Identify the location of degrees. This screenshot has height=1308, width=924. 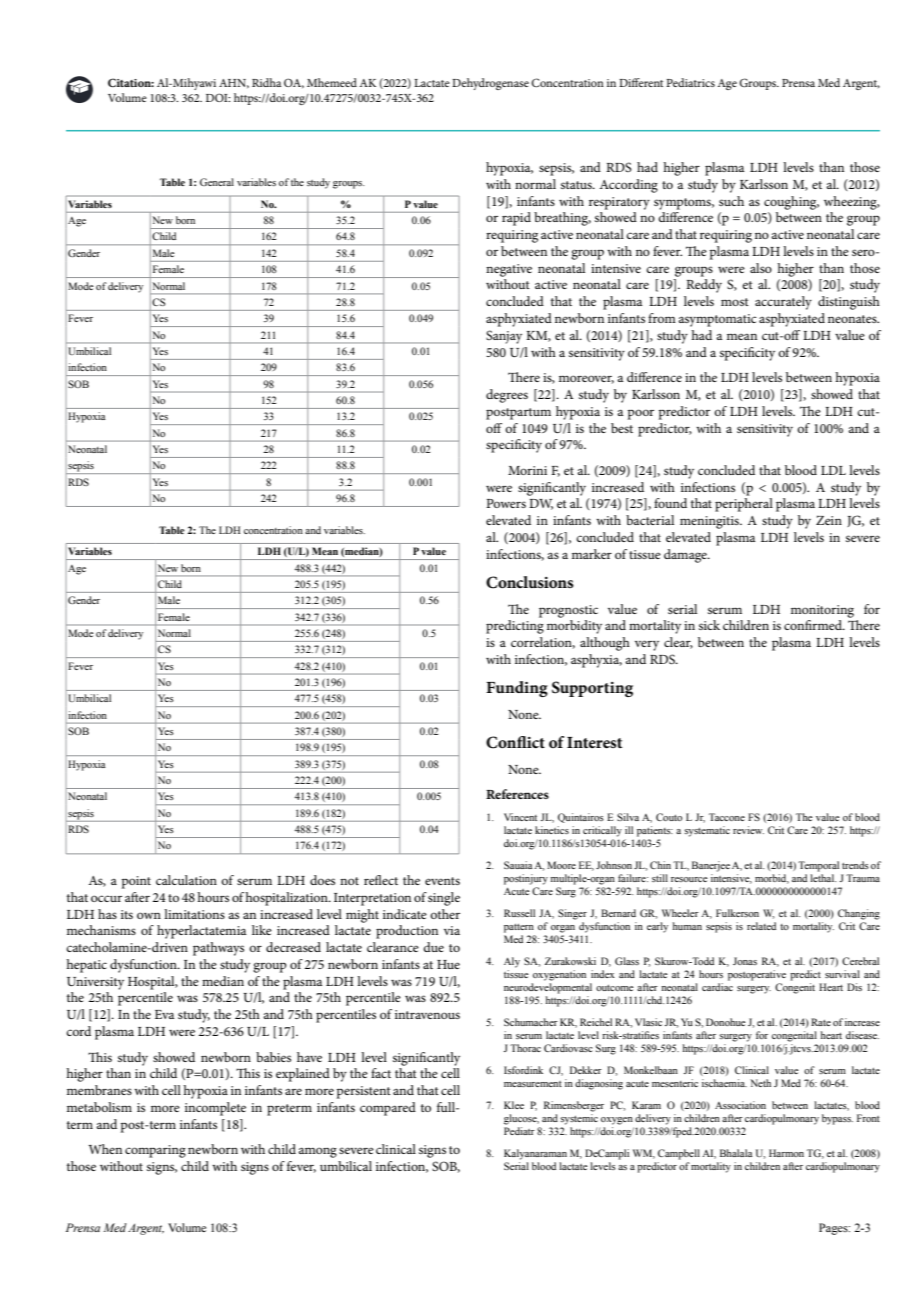
(507, 396).
